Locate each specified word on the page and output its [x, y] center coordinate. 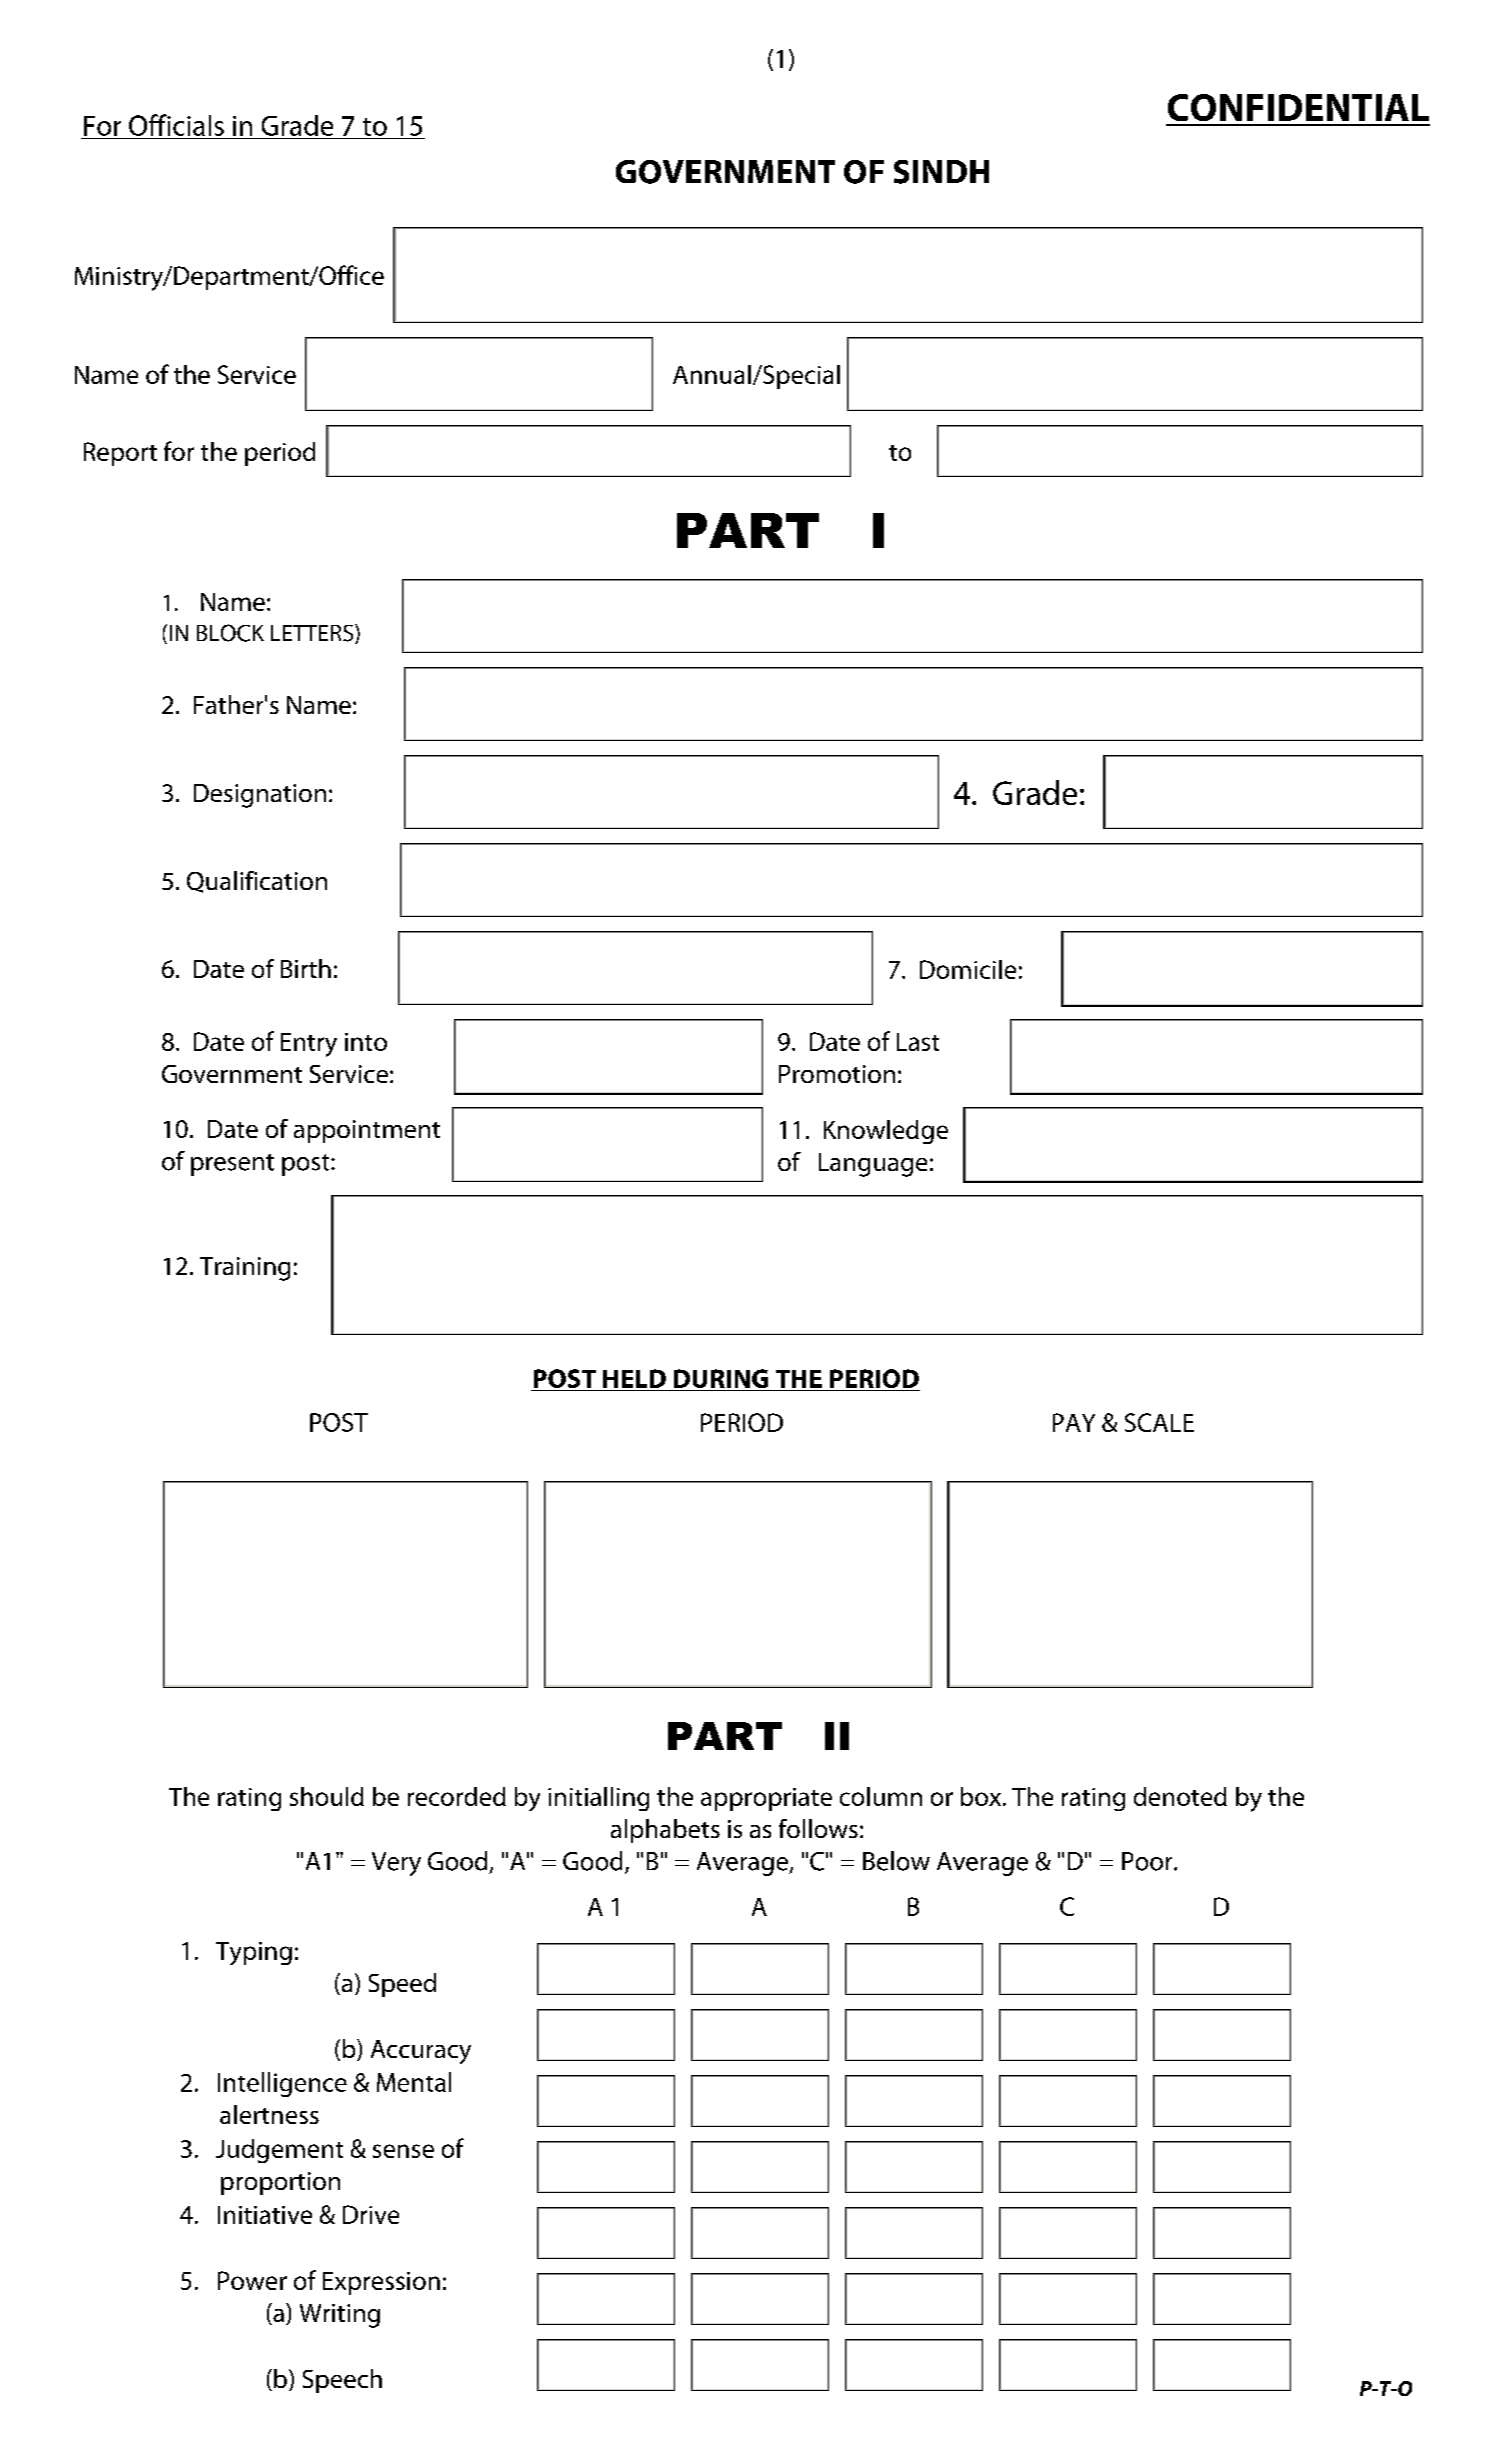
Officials [176, 125]
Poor [1148, 1861]
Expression [381, 2283]
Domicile [968, 969]
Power [252, 2280]
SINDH [941, 172]
